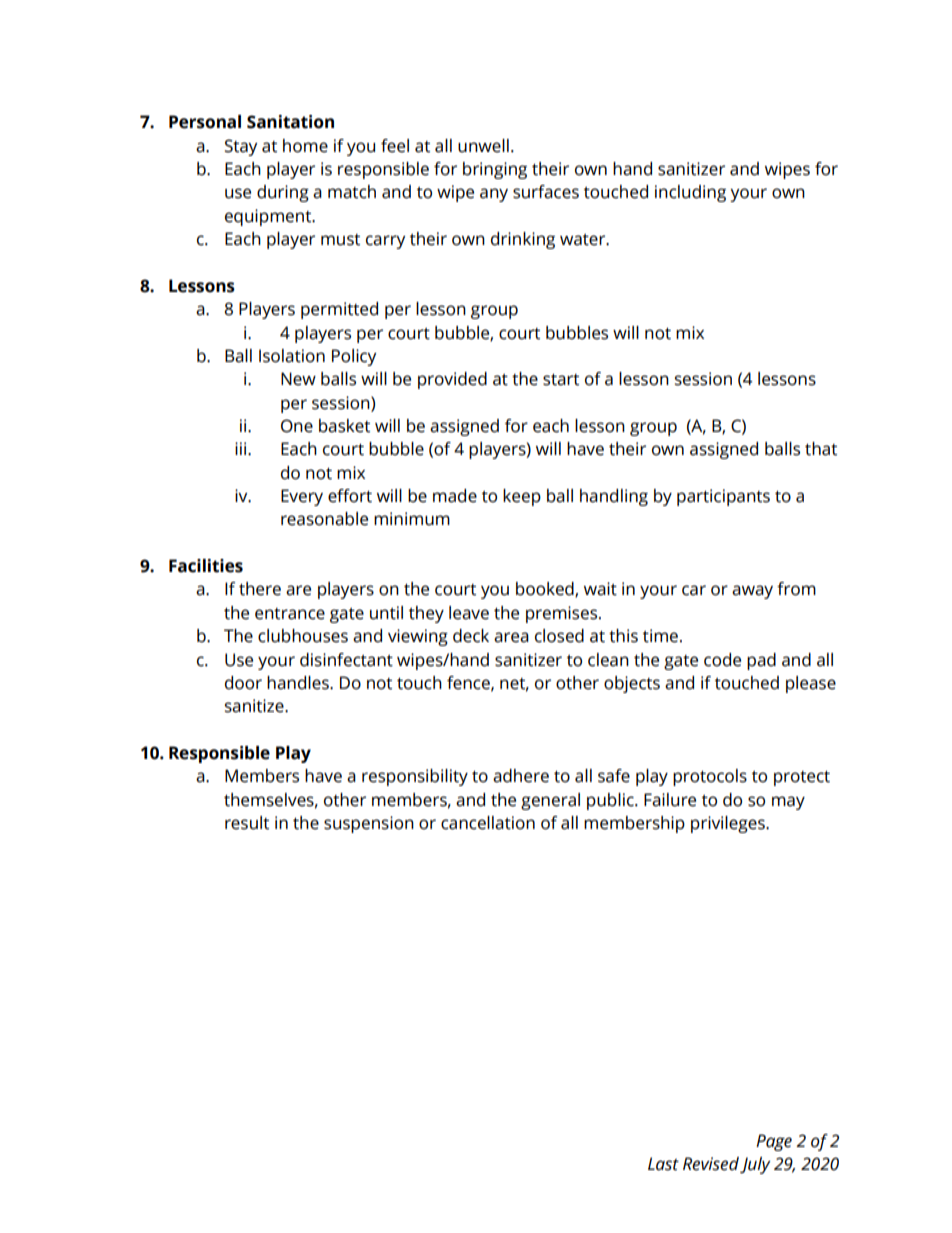 The height and width of the screenshot is (1233, 952). What do you see at coordinates (247, 823) in the screenshot?
I see `result` at bounding box center [247, 823].
